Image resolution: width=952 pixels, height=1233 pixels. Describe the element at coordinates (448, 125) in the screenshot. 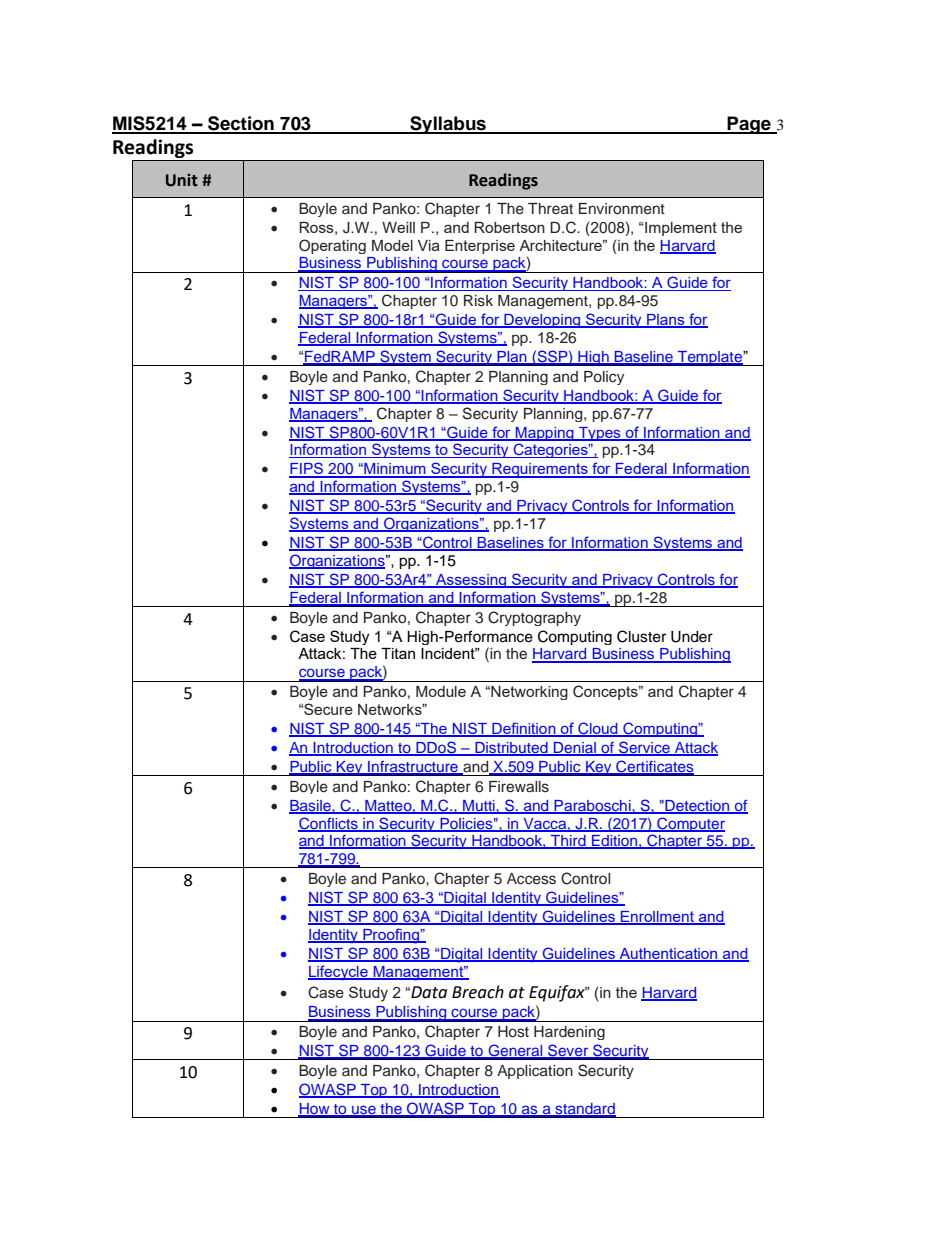

I see `Syllabus` at that location.
